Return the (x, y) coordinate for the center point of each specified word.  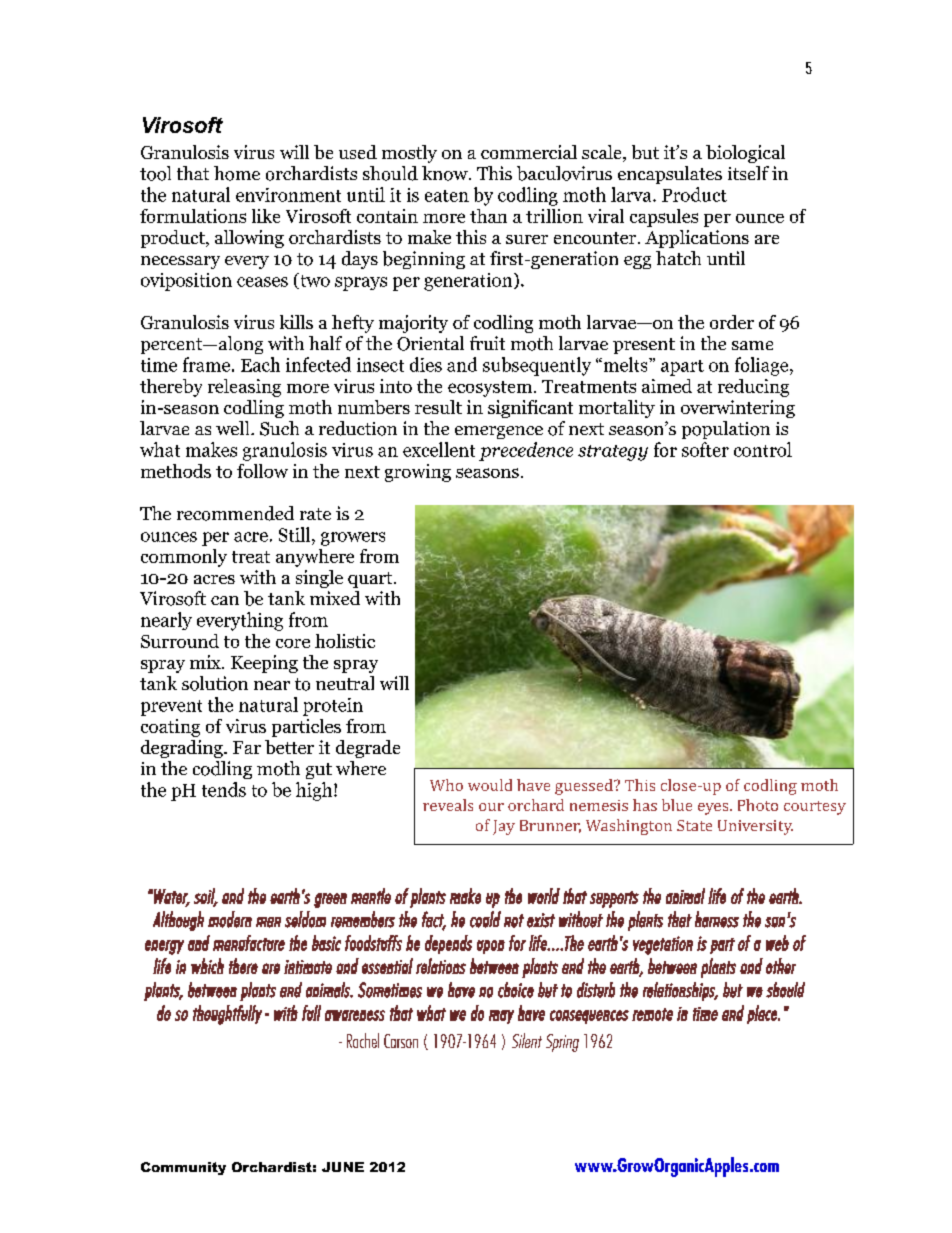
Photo (758, 805)
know (446, 173)
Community (183, 1168)
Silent (527, 1040)
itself (748, 173)
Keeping (264, 664)
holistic (345, 641)
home (237, 173)
